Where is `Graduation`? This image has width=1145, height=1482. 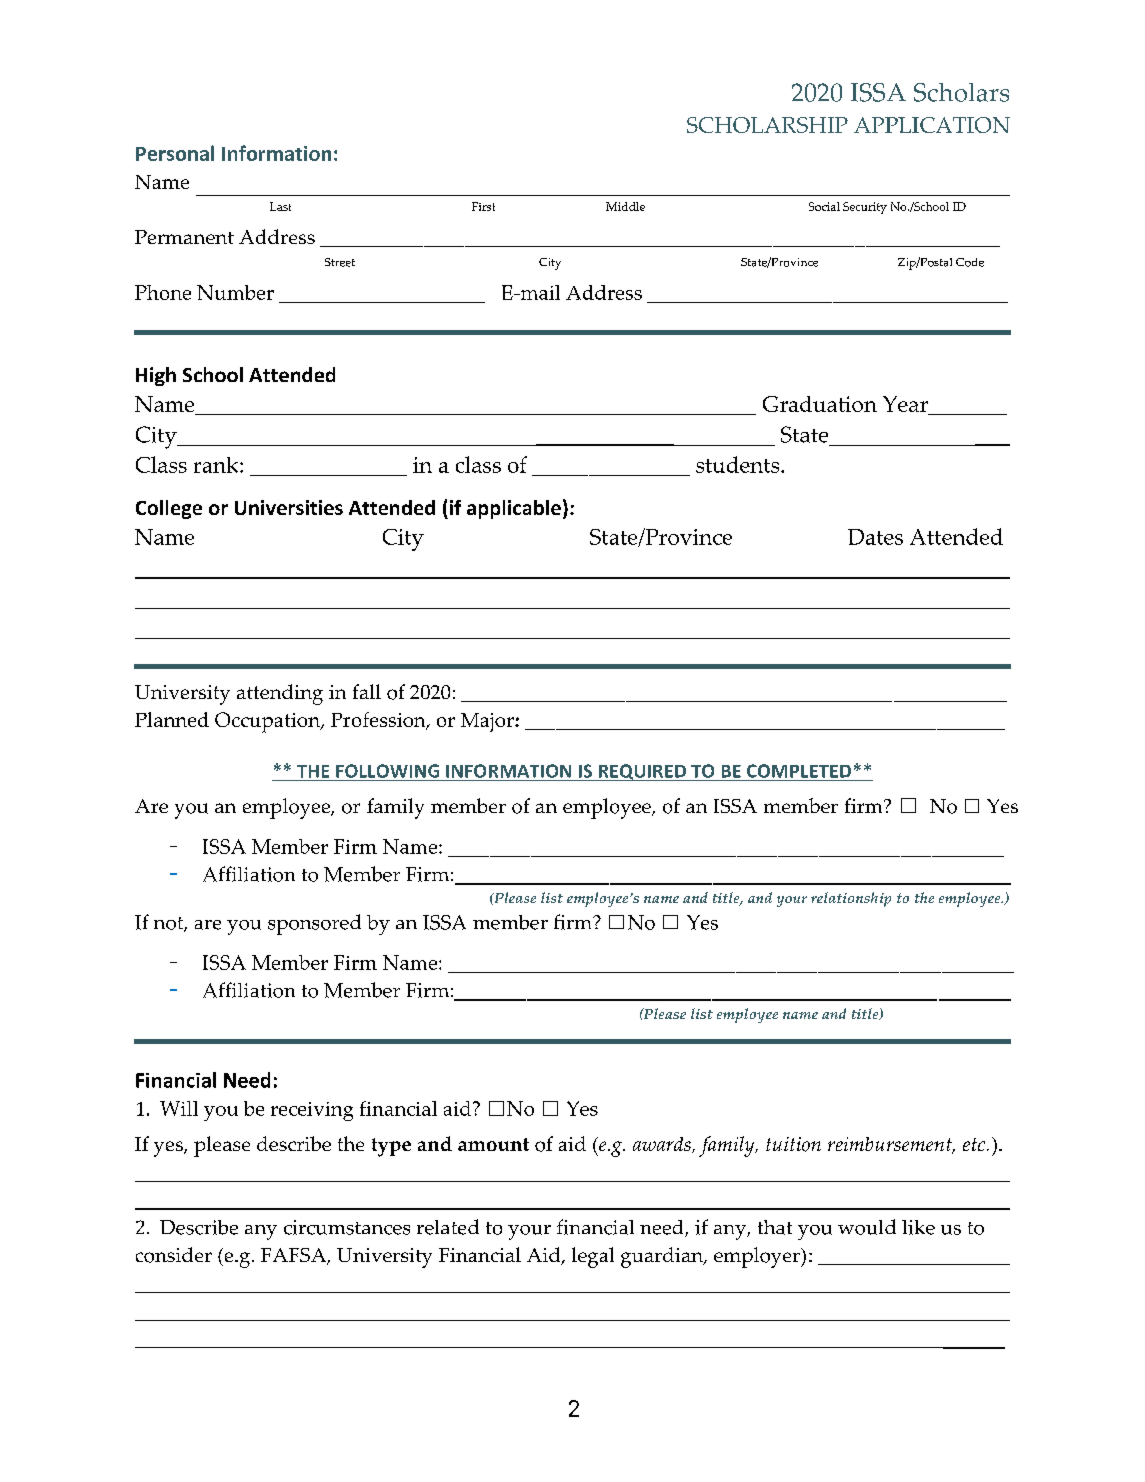 Graduation is located at coordinates (820, 404).
